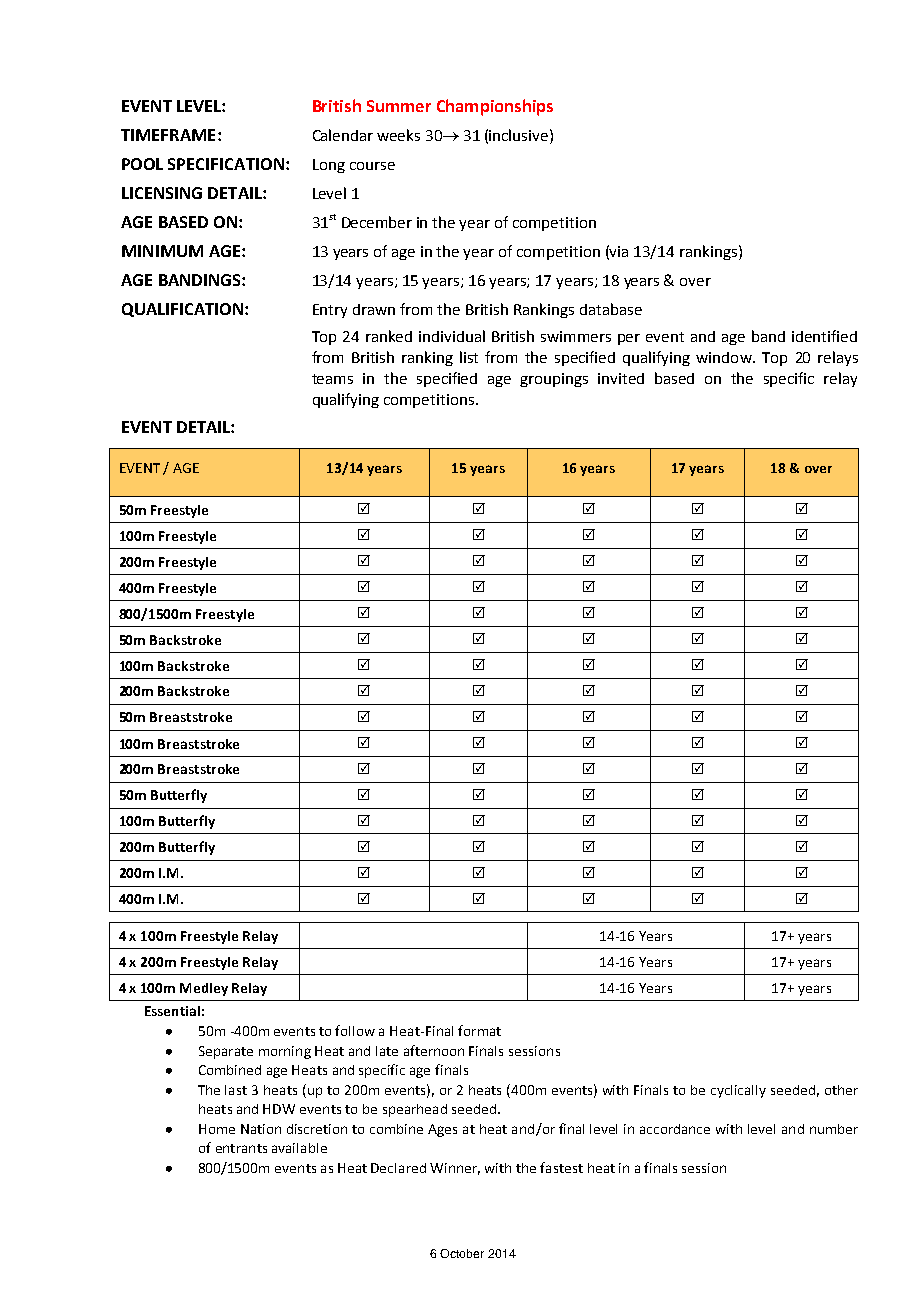 This screenshot has height=1309, width=924. What do you see at coordinates (479, 1030) in the screenshot?
I see `format` at bounding box center [479, 1030].
